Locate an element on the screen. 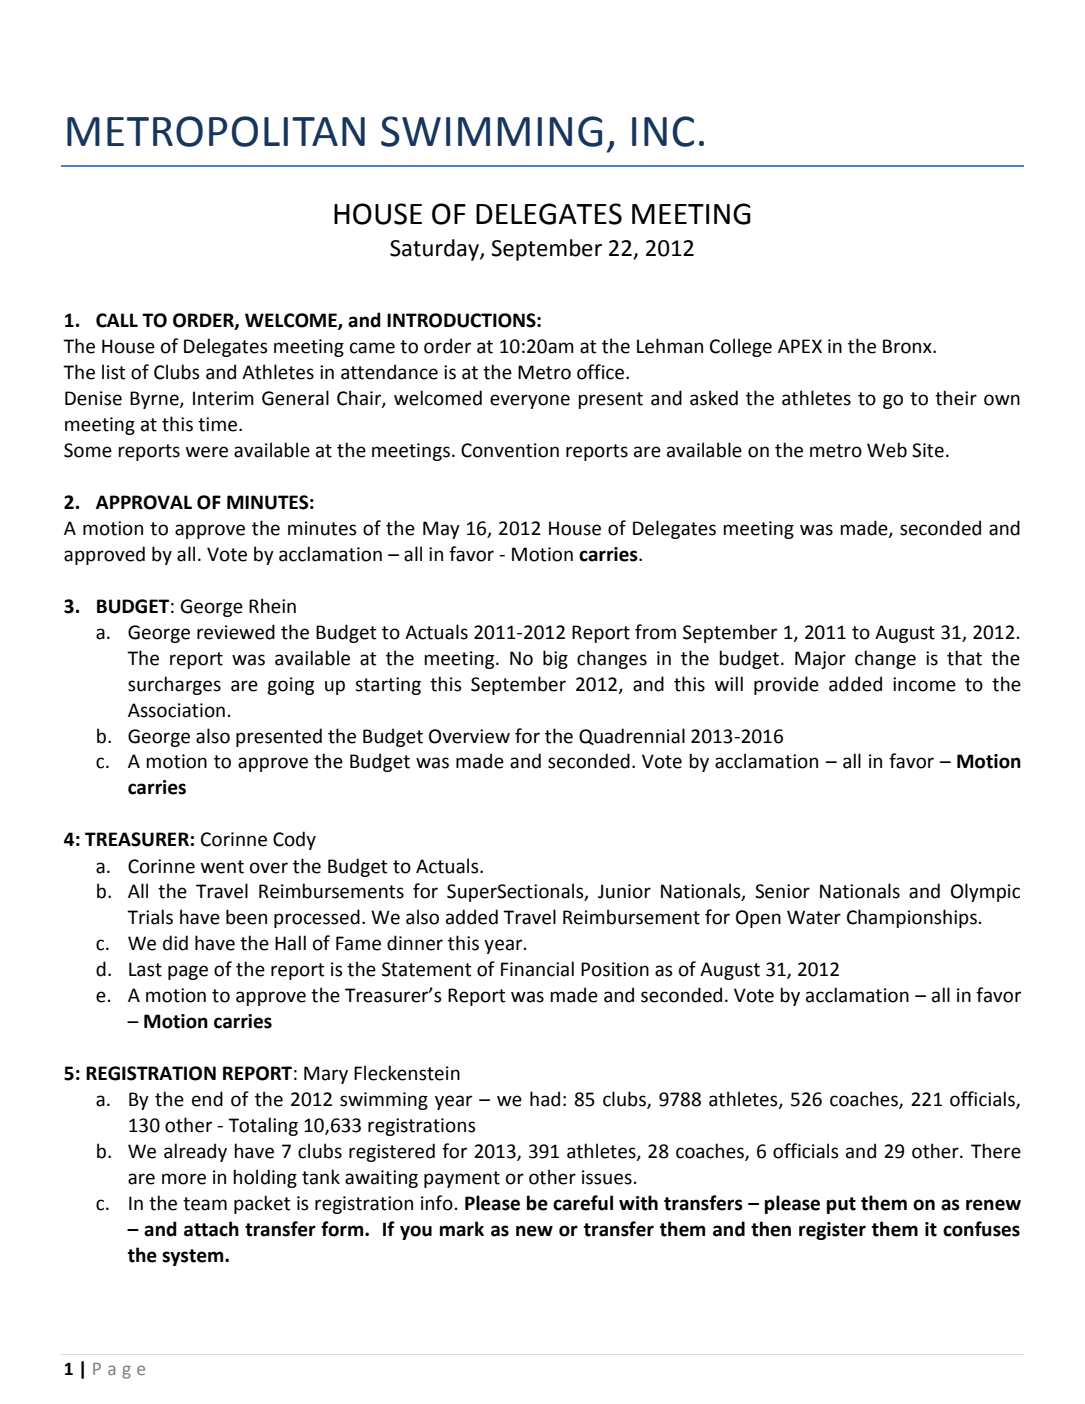  income is located at coordinates (924, 684).
